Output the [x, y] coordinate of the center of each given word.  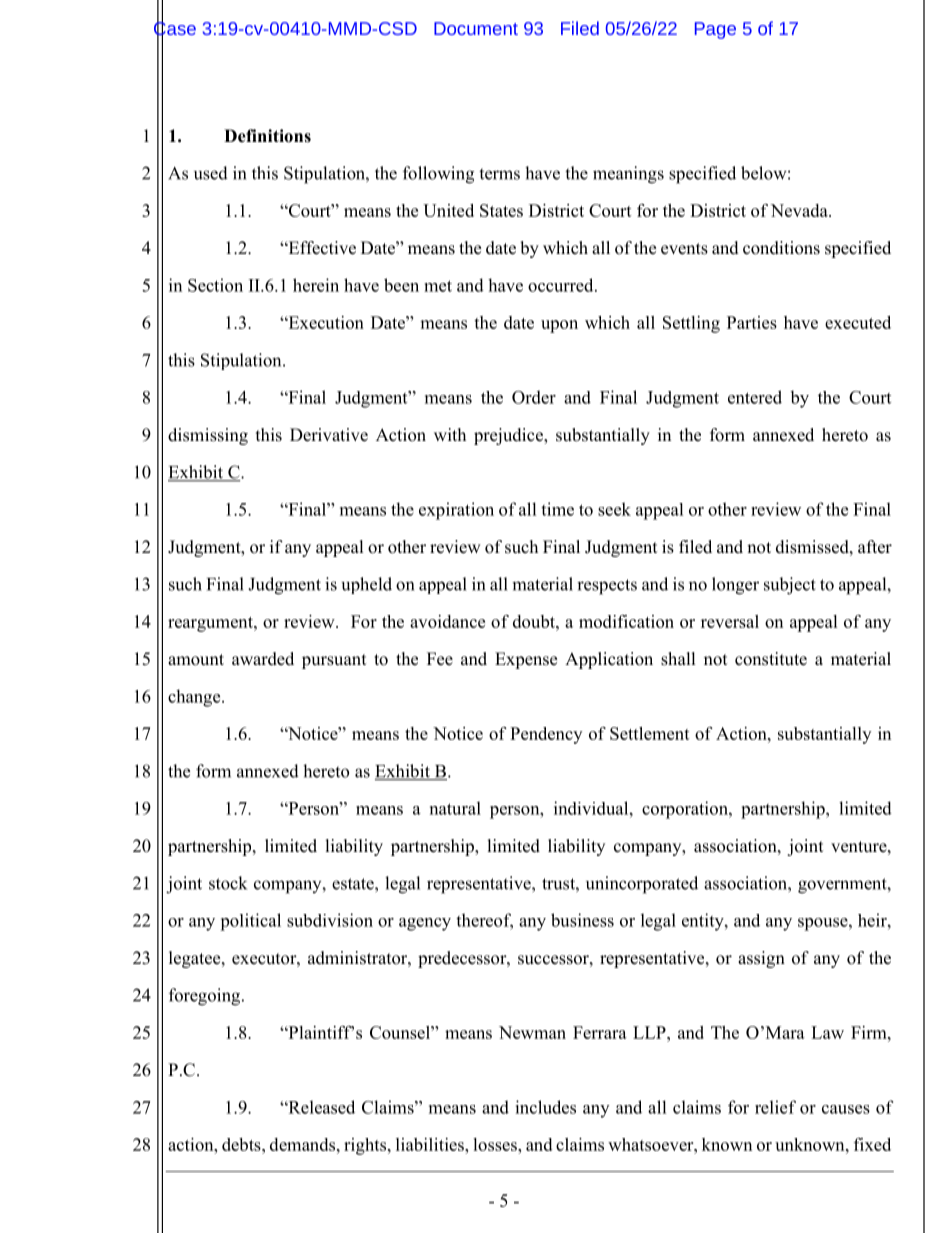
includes [545, 1107]
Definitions [267, 136]
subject [790, 586]
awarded [263, 659]
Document [476, 28]
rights [366, 1146]
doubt [535, 621]
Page [715, 30]
